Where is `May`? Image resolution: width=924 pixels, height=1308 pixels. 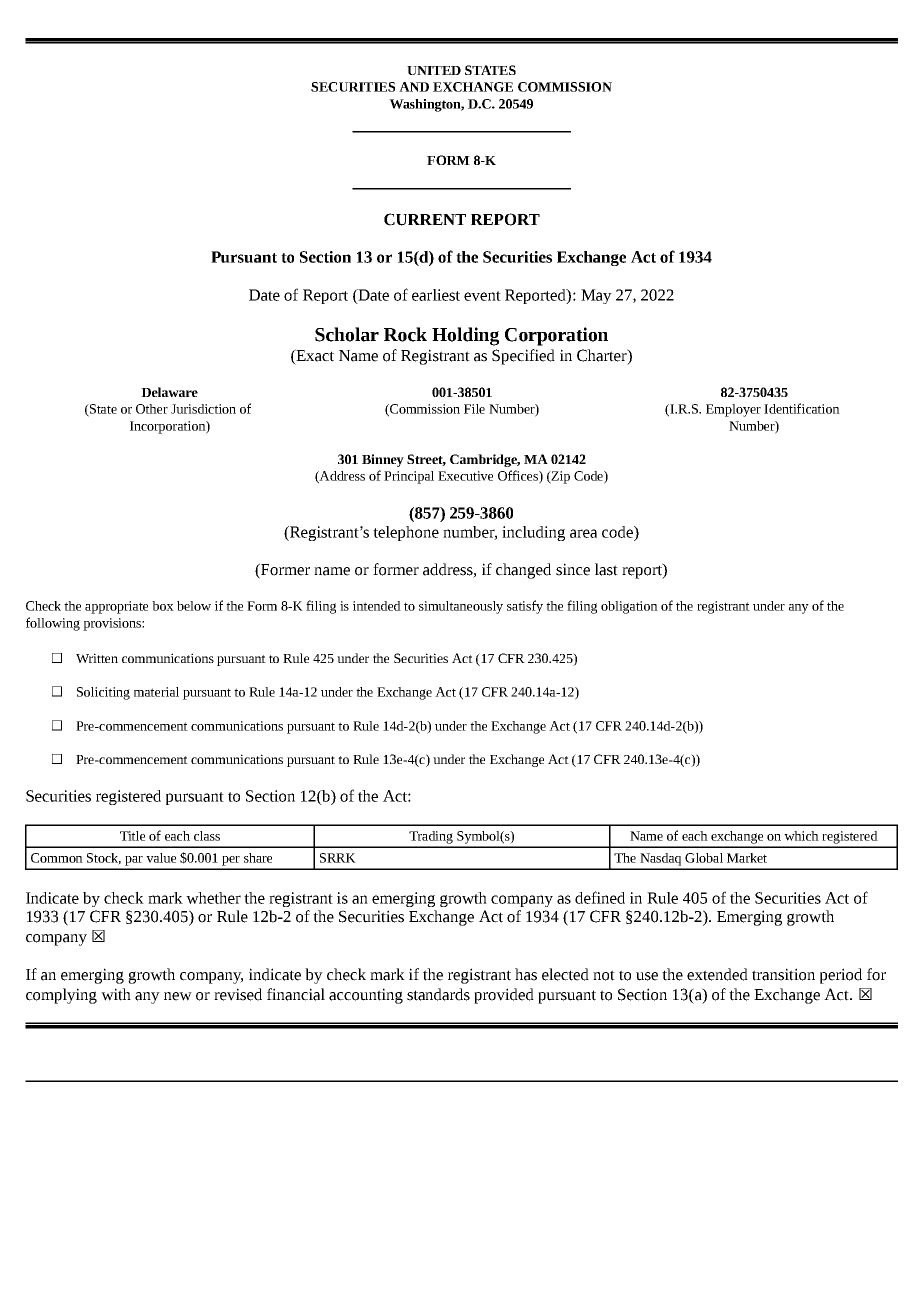 May is located at coordinates (596, 296).
